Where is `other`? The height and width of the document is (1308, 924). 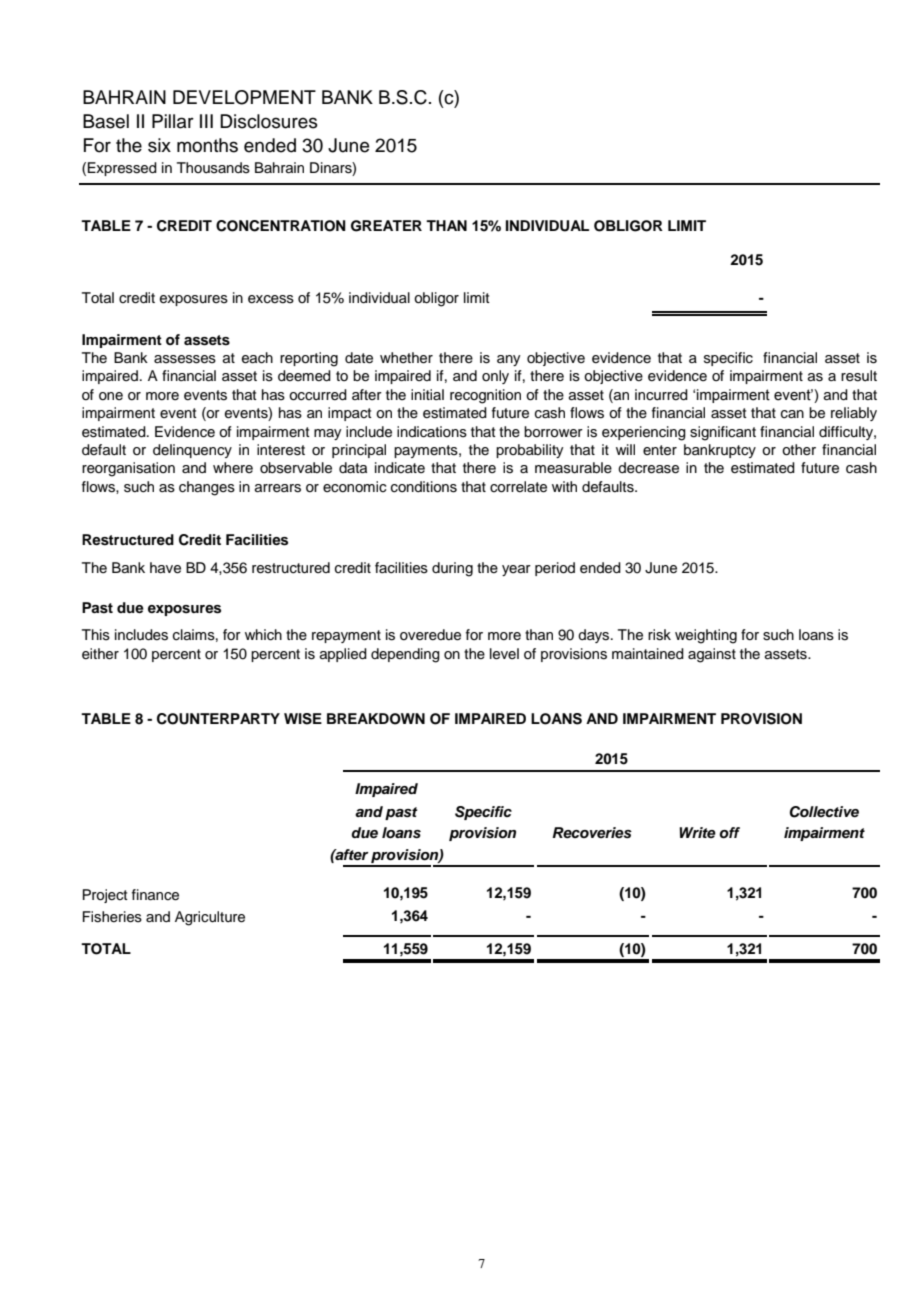
other is located at coordinates (799, 450).
